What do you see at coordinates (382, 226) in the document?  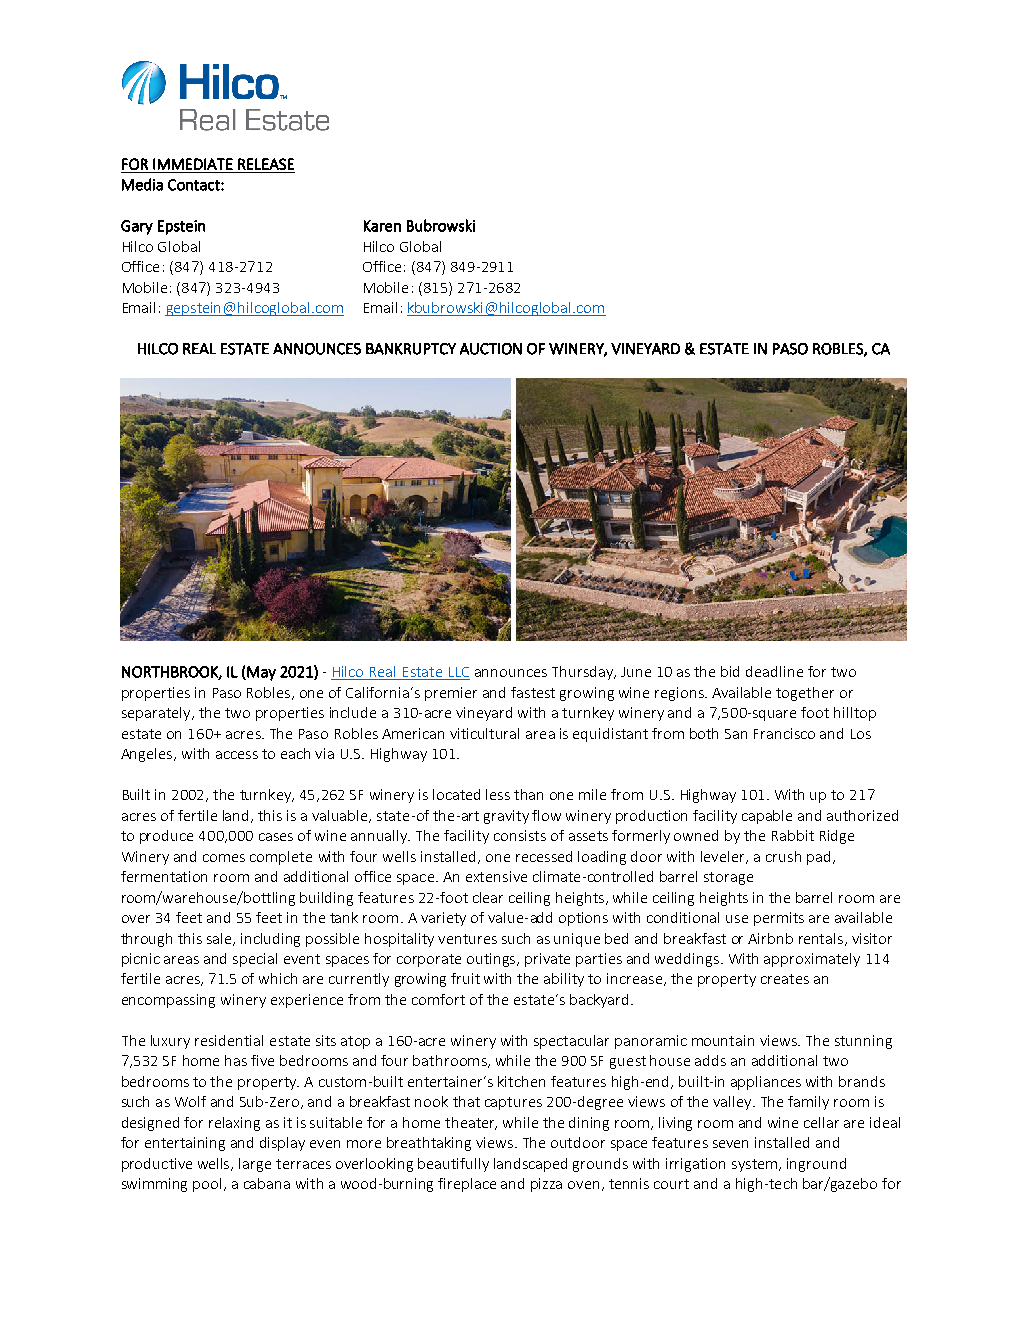 I see `Karen` at bounding box center [382, 226].
